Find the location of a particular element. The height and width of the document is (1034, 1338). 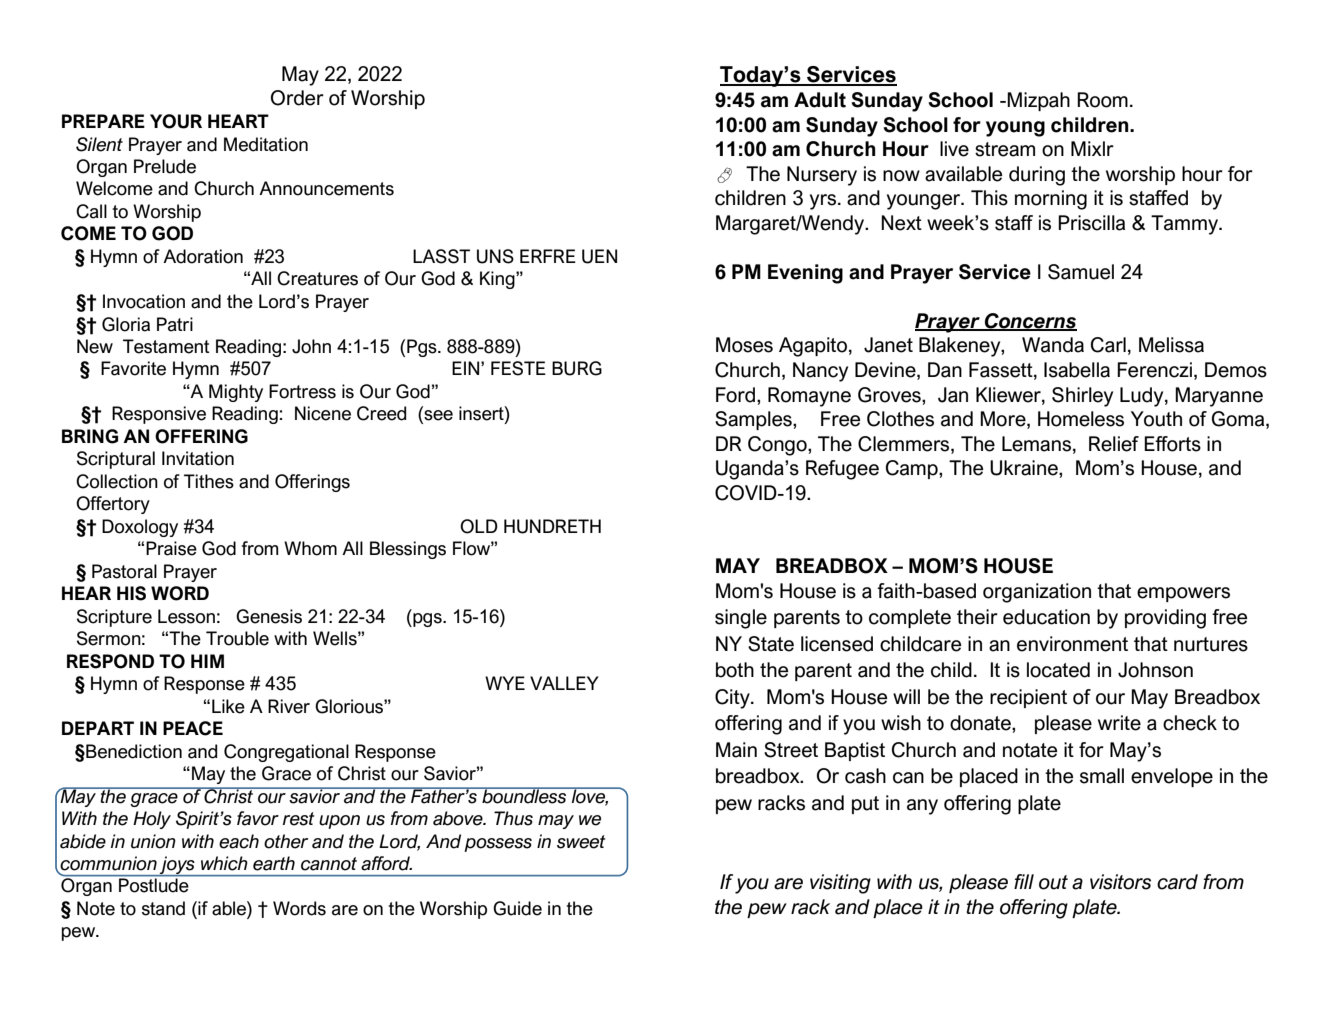

Ukraine is located at coordinates (1025, 468).
